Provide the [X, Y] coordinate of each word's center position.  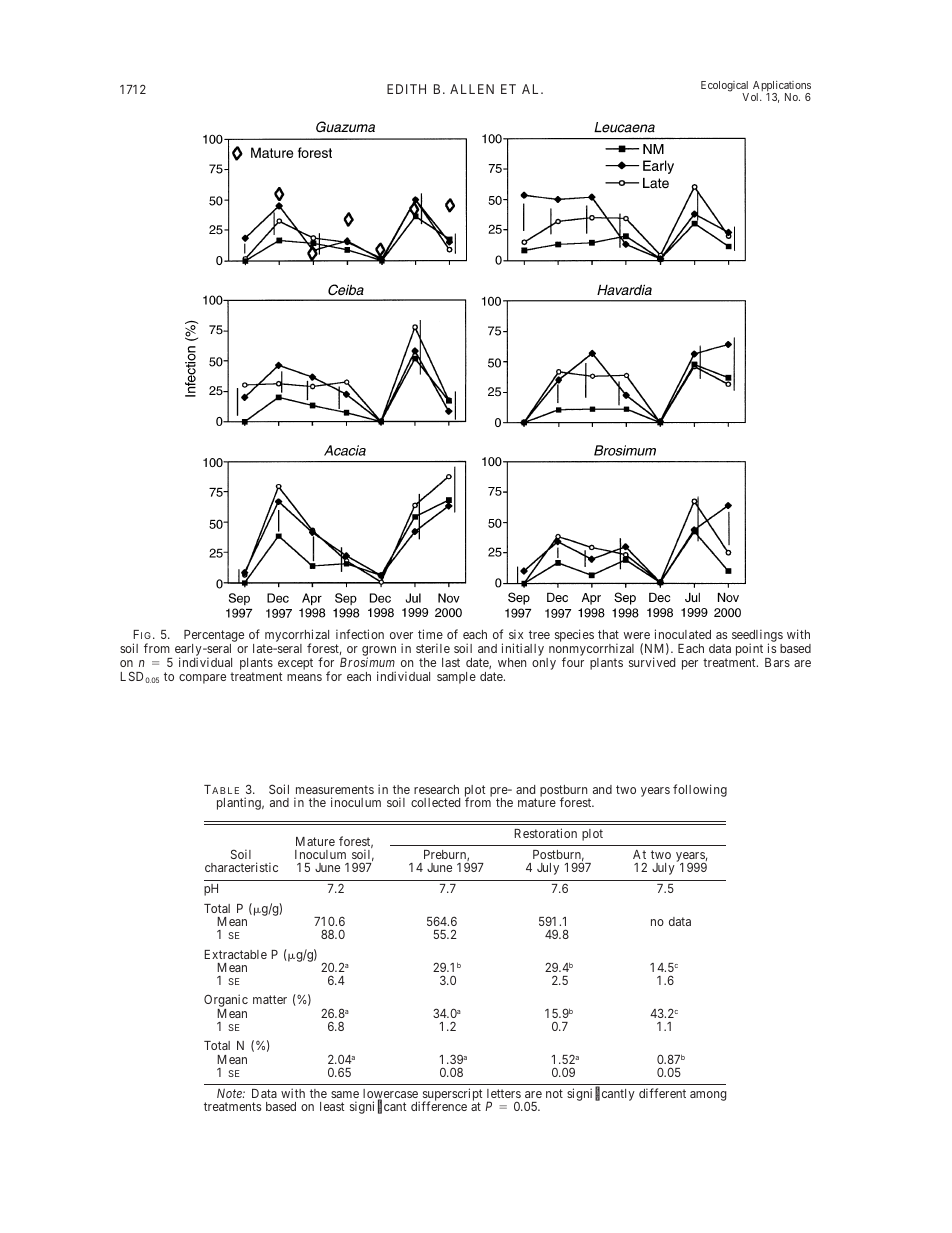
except [295, 664]
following [700, 790]
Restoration [545, 833]
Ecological [725, 87]
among [708, 1096]
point [749, 649]
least [332, 1106]
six [516, 634]
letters [504, 1093]
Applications [782, 87]
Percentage [214, 636]
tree [539, 634]
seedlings [757, 636]
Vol [752, 97]
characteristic [241, 867]
